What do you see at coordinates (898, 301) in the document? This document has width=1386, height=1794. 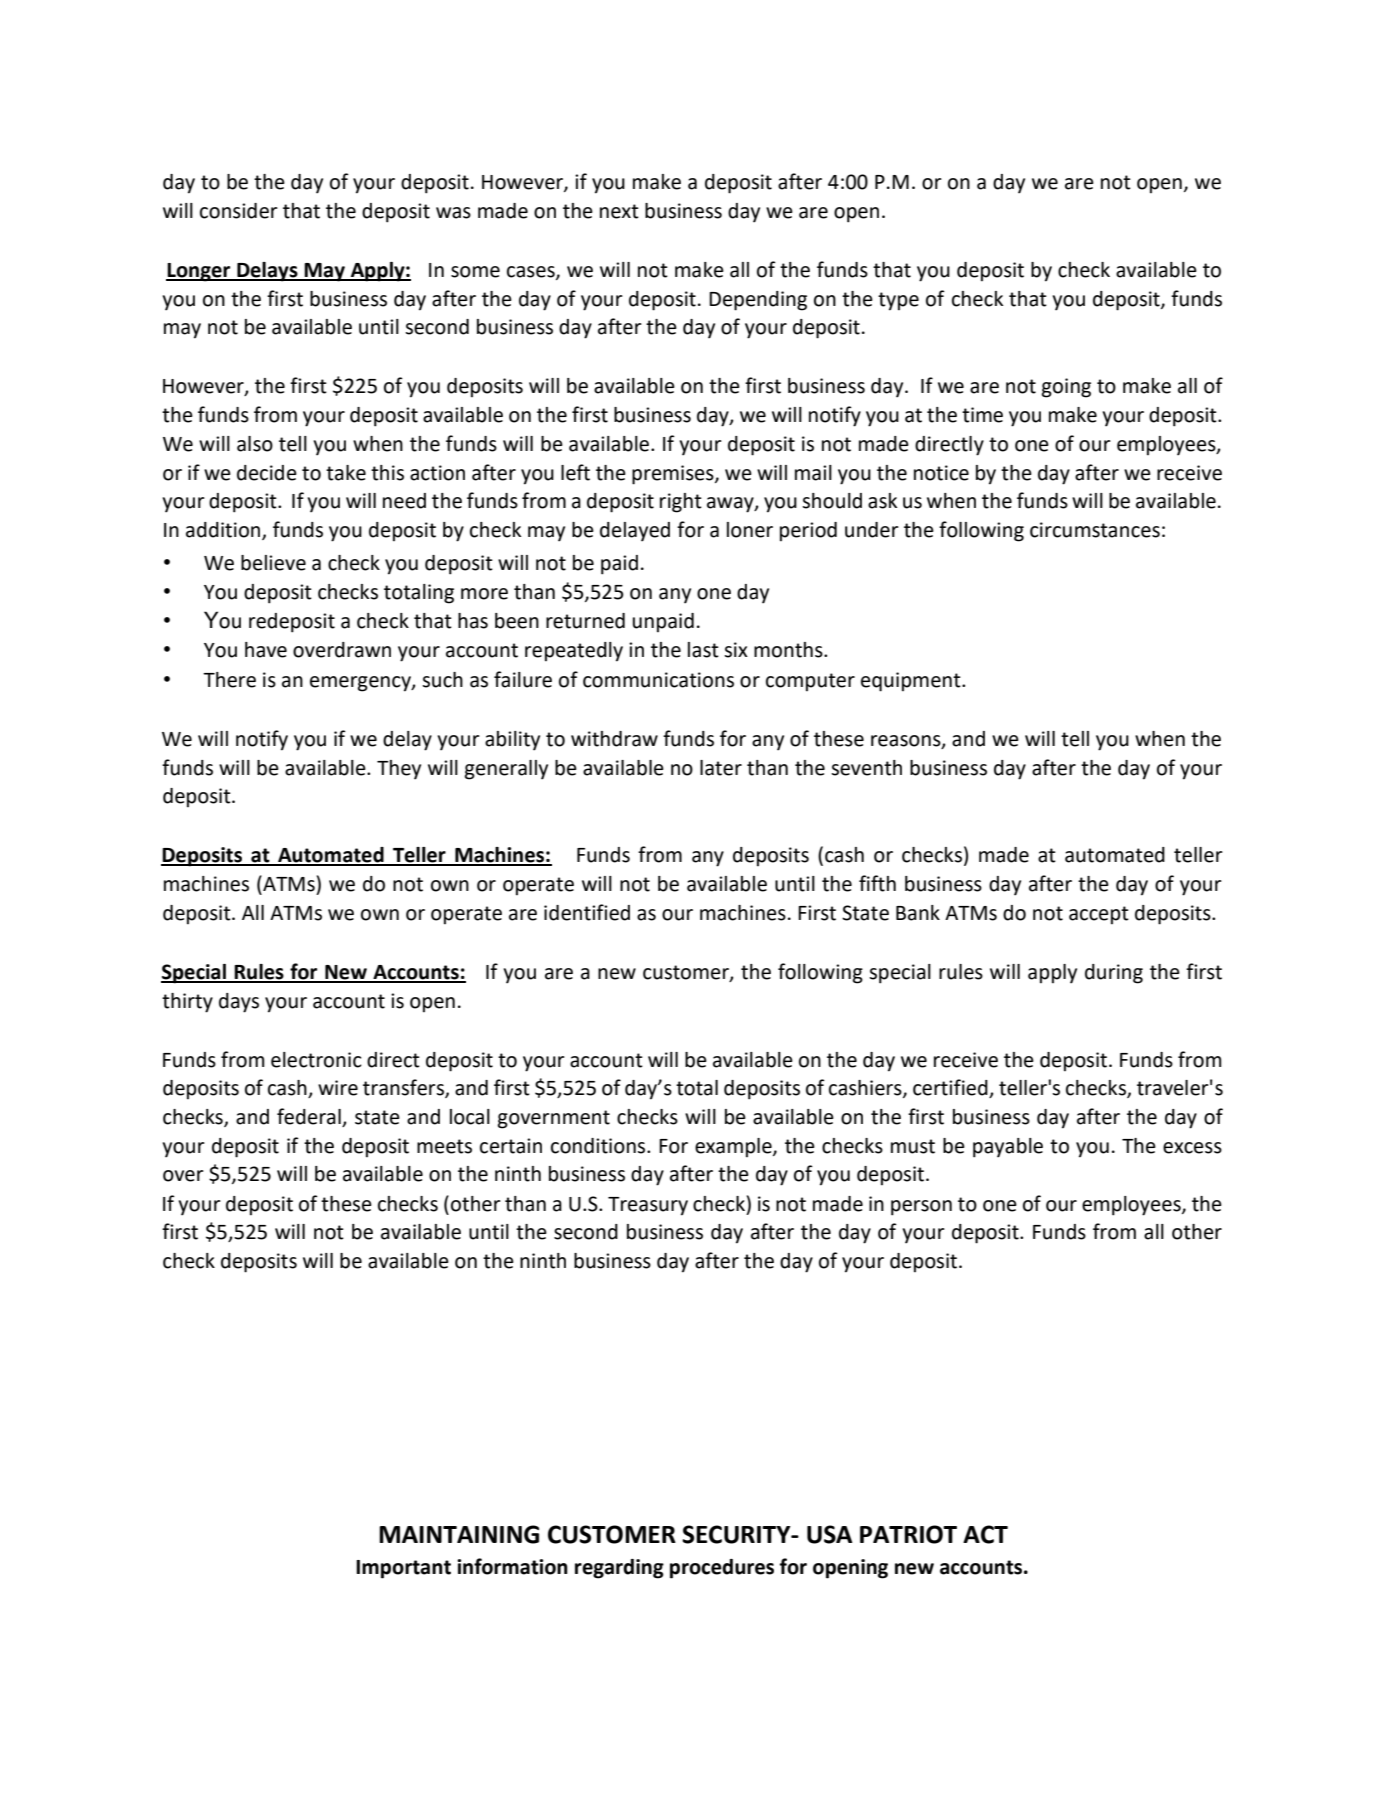 I see `type` at bounding box center [898, 301].
